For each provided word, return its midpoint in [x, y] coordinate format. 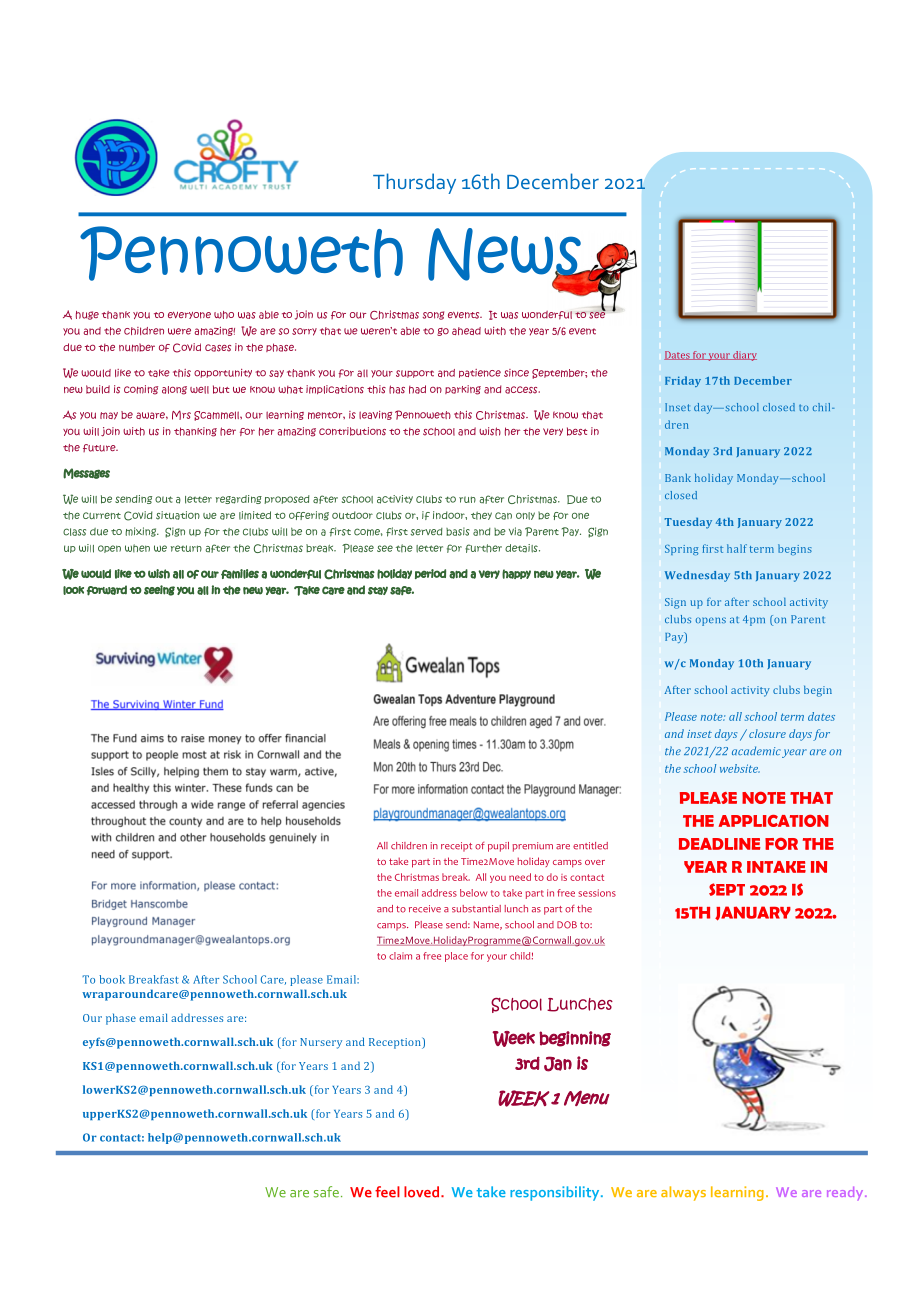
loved [423, 1192]
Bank [678, 478]
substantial [476, 909]
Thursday [414, 183]
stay [378, 590]
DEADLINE [720, 844]
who [224, 315]
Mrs [181, 415]
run [467, 499]
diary [744, 356]
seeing [159, 590]
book [112, 979]
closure [767, 733]
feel [387, 1192]
